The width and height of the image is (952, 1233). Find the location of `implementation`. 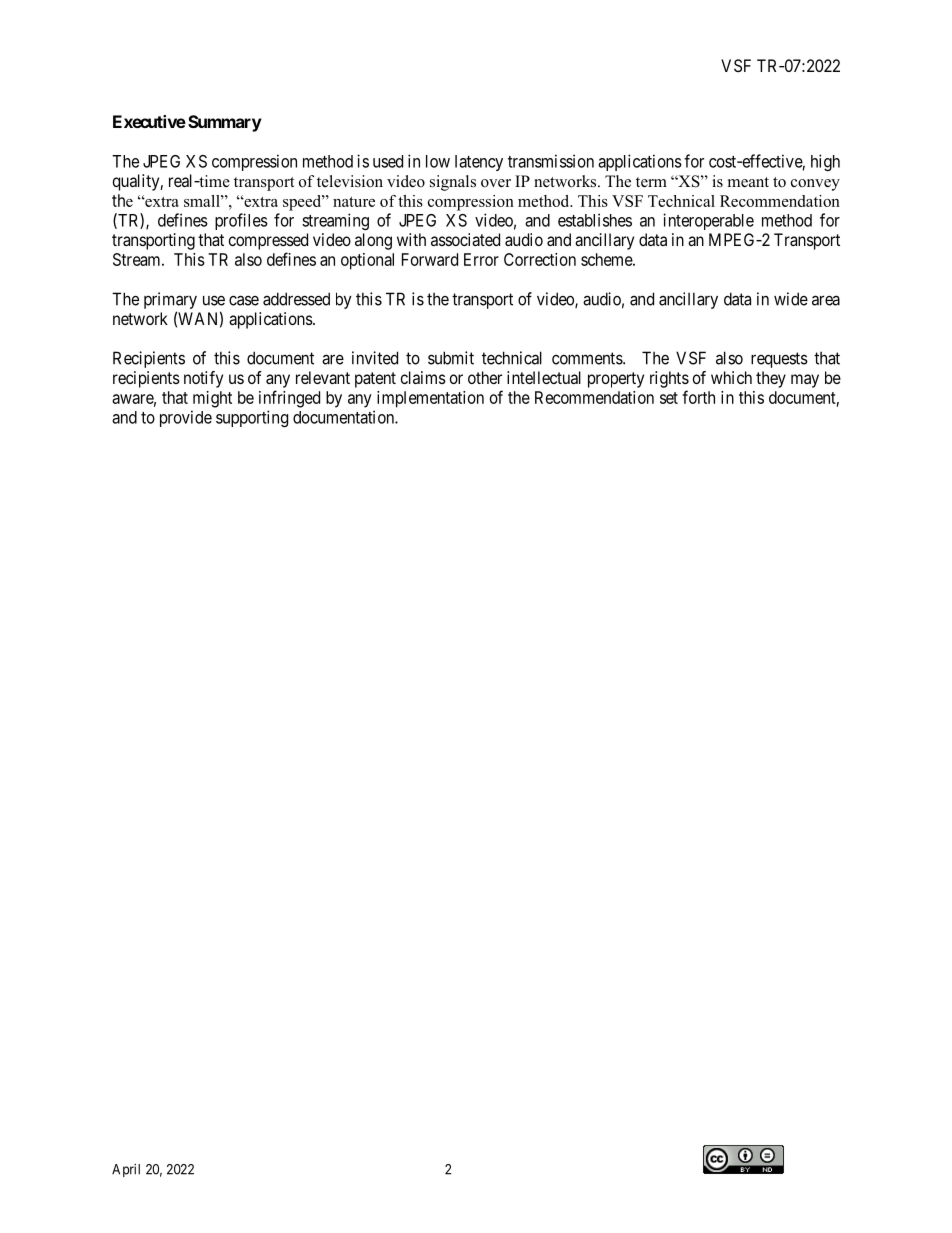

implementation is located at coordinates (430, 399).
